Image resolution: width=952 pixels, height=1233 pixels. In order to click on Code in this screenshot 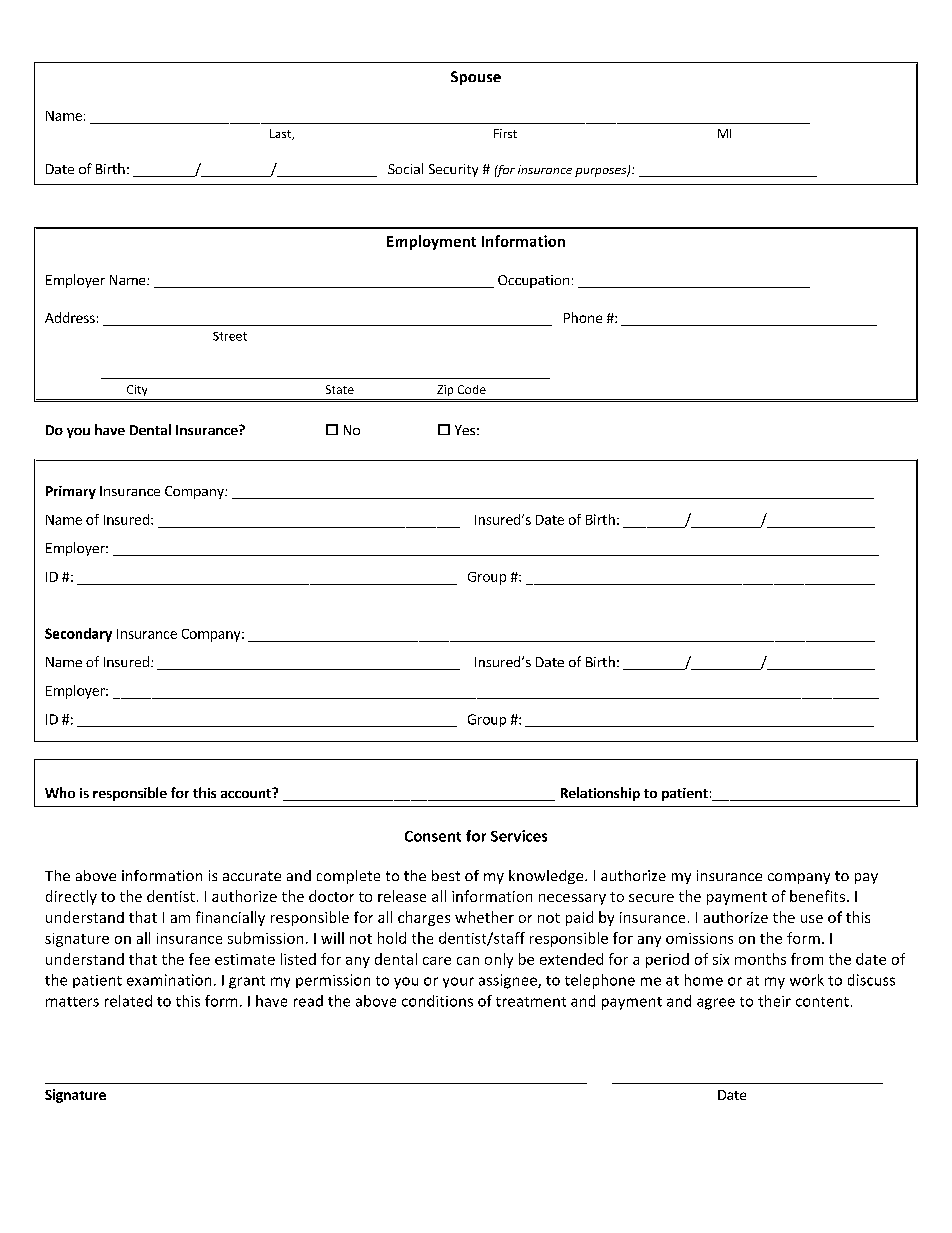, I will do `click(472, 389)`.
